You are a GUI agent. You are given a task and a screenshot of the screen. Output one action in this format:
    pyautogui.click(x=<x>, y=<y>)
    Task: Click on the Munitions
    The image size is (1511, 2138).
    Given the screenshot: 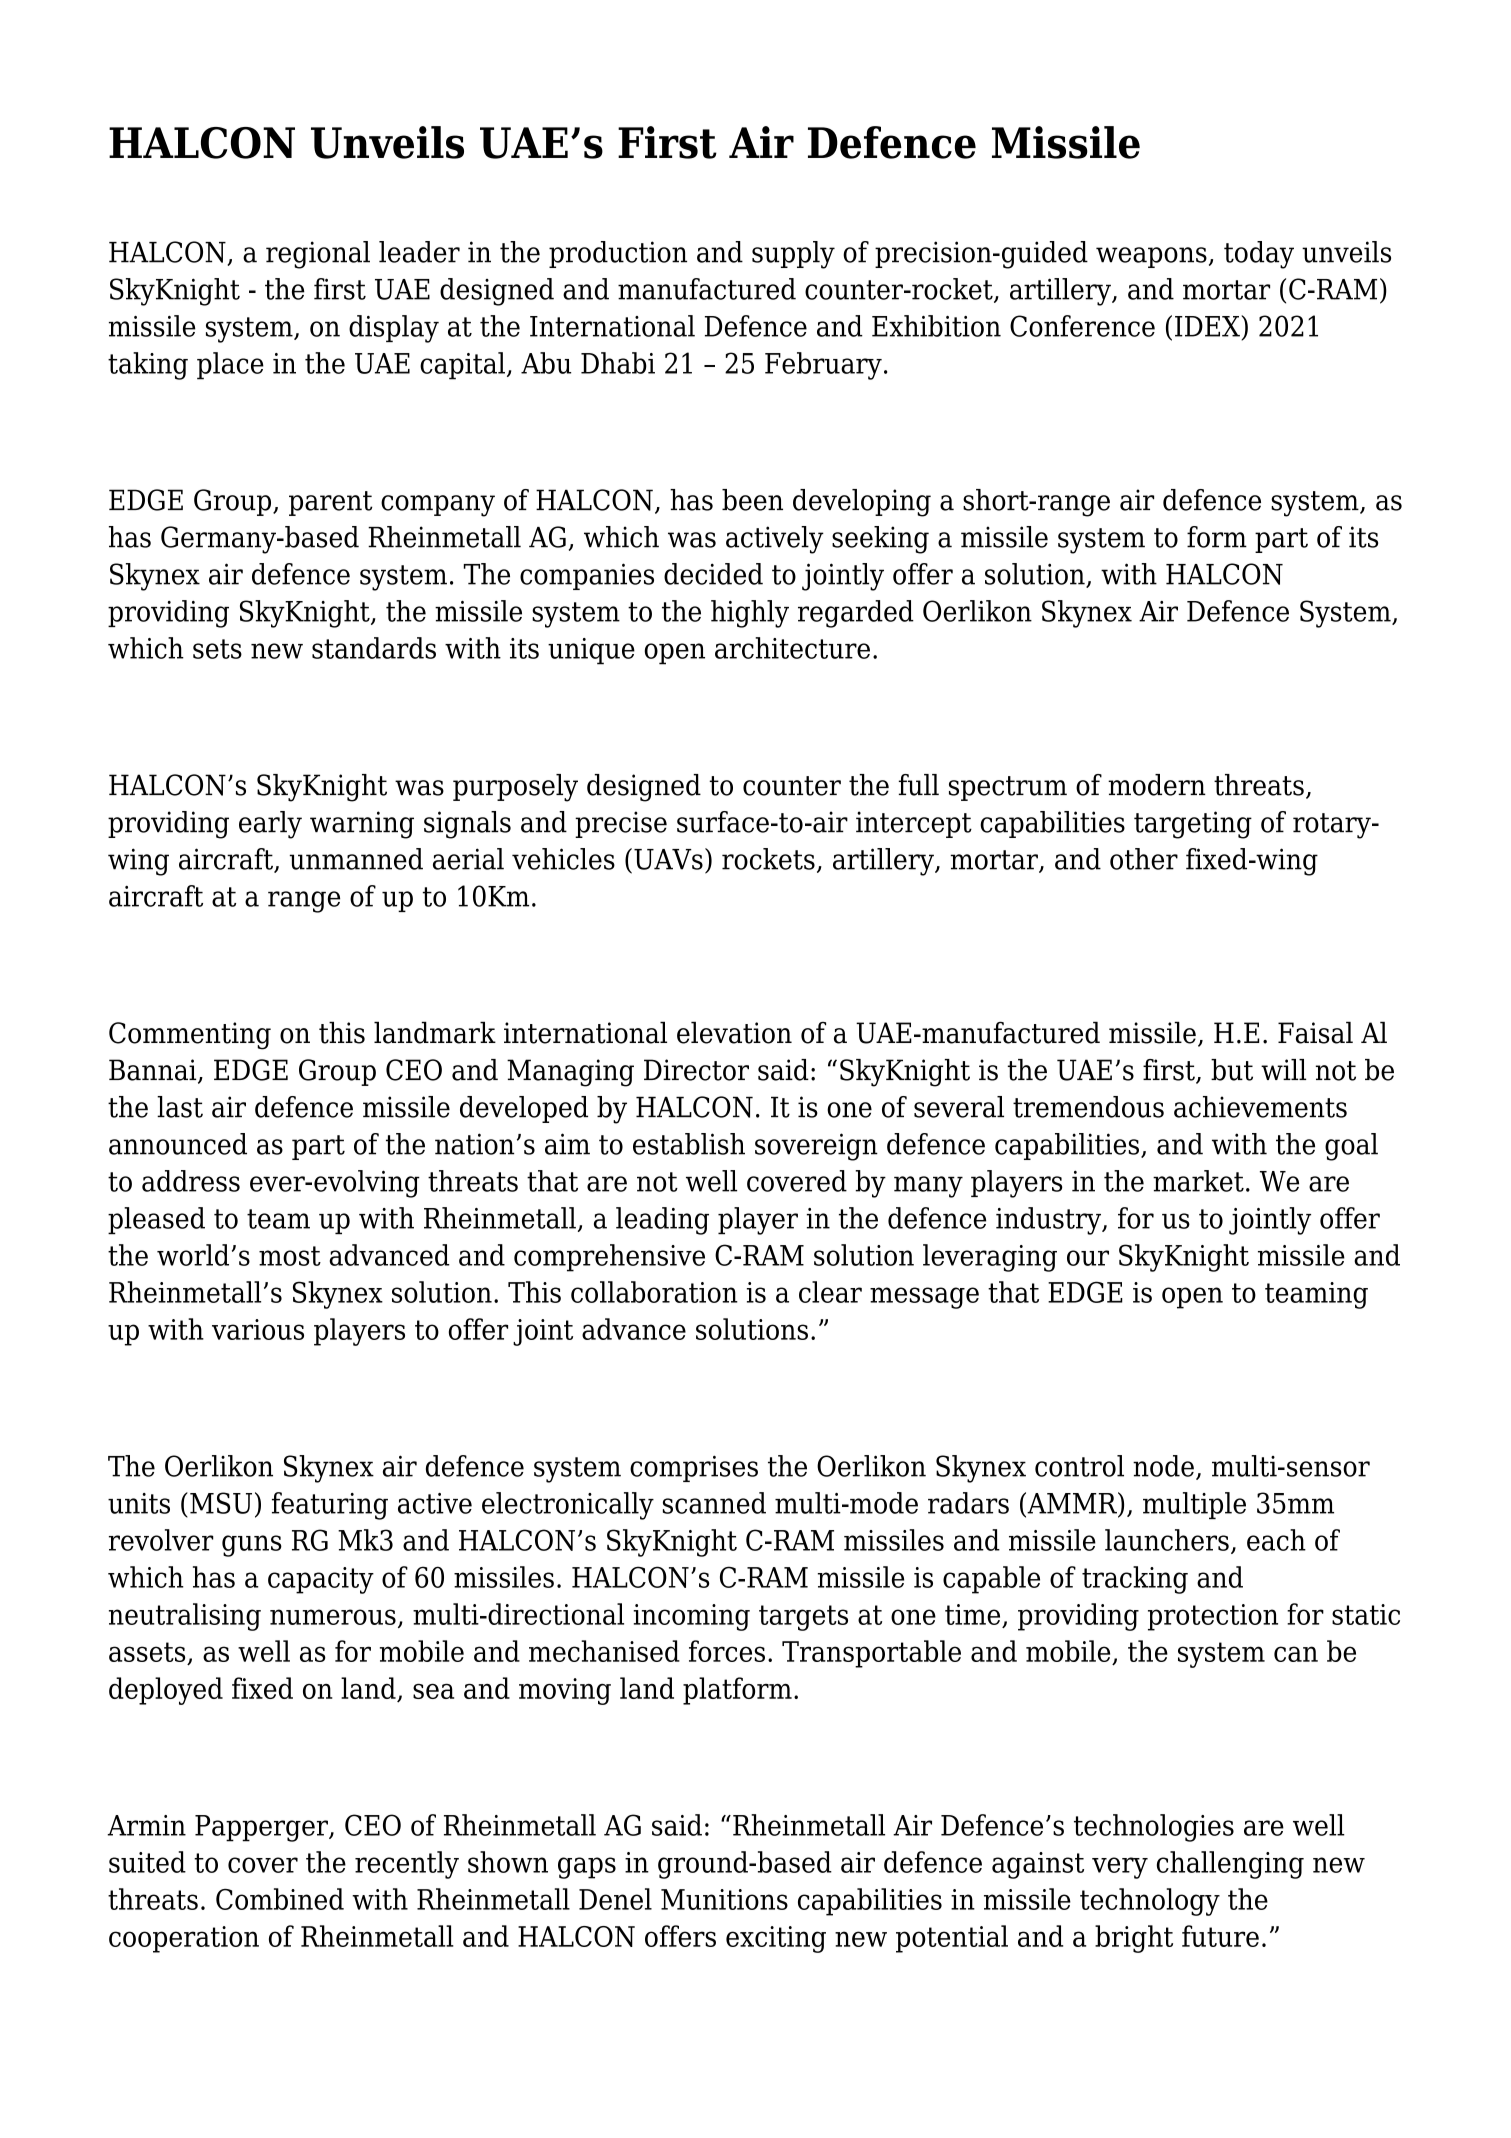 What is the action you would take?
    pyautogui.click(x=724, y=1899)
